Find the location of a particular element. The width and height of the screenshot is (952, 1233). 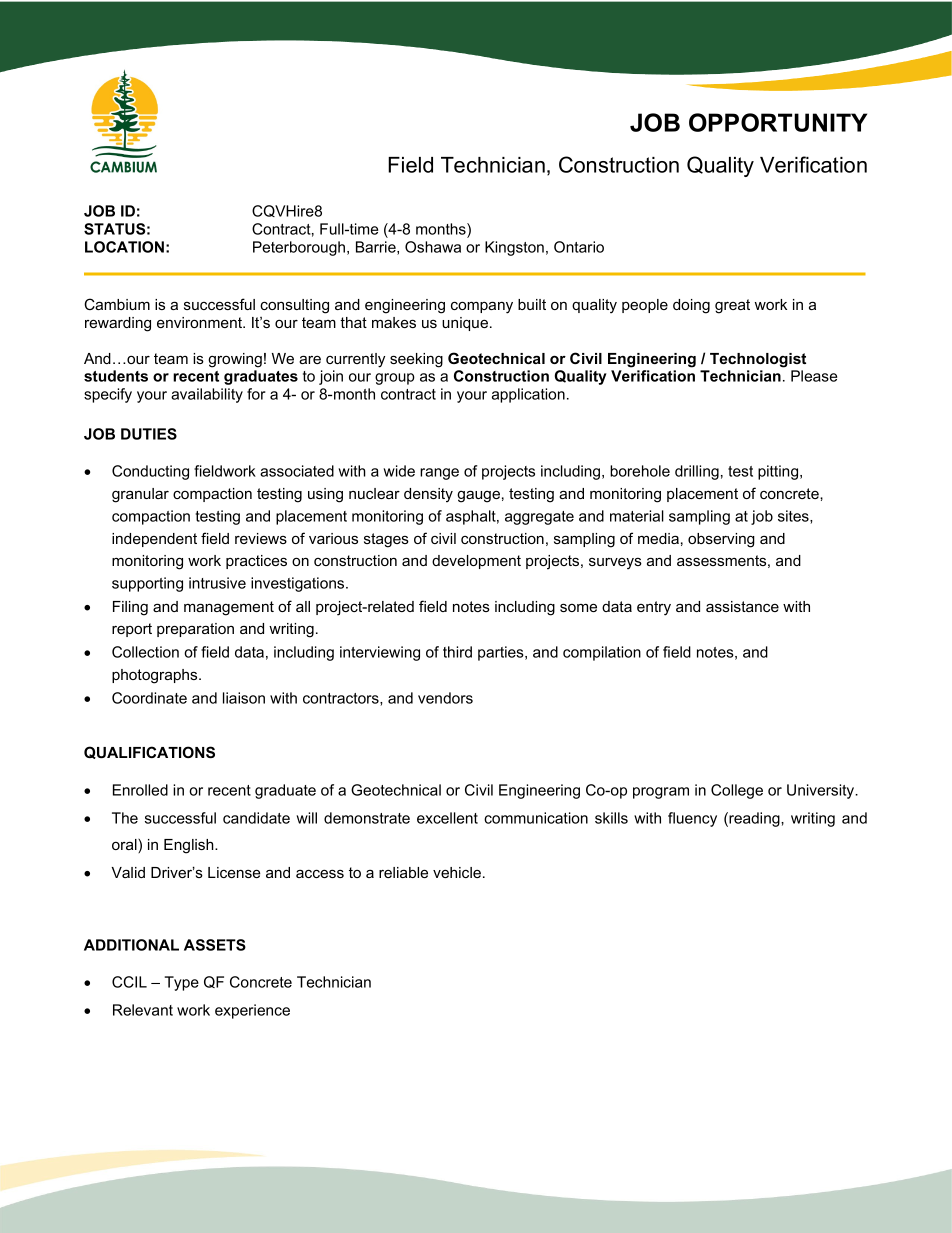

College is located at coordinates (737, 791).
